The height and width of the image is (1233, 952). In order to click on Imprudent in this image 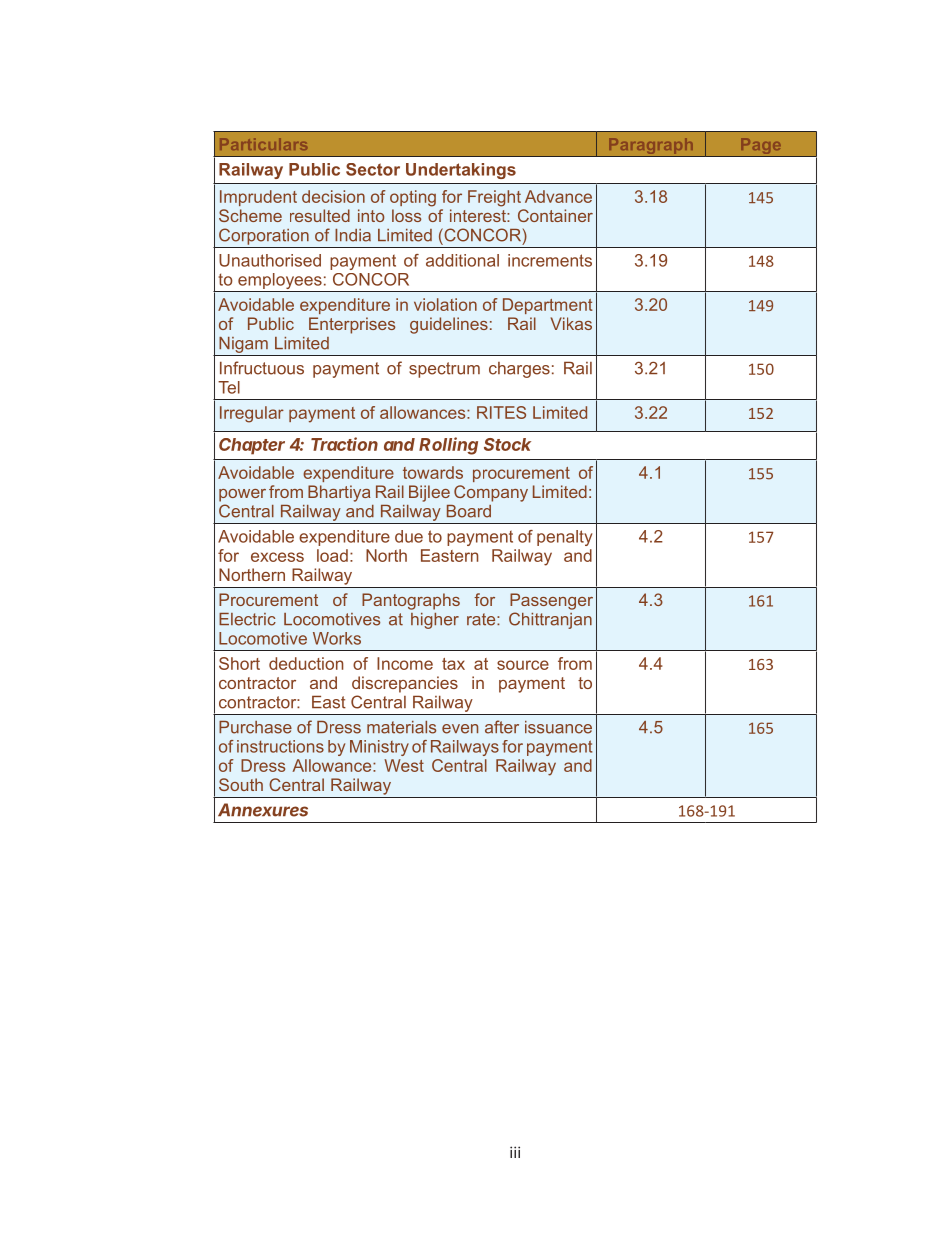, I will do `click(258, 198)`.
